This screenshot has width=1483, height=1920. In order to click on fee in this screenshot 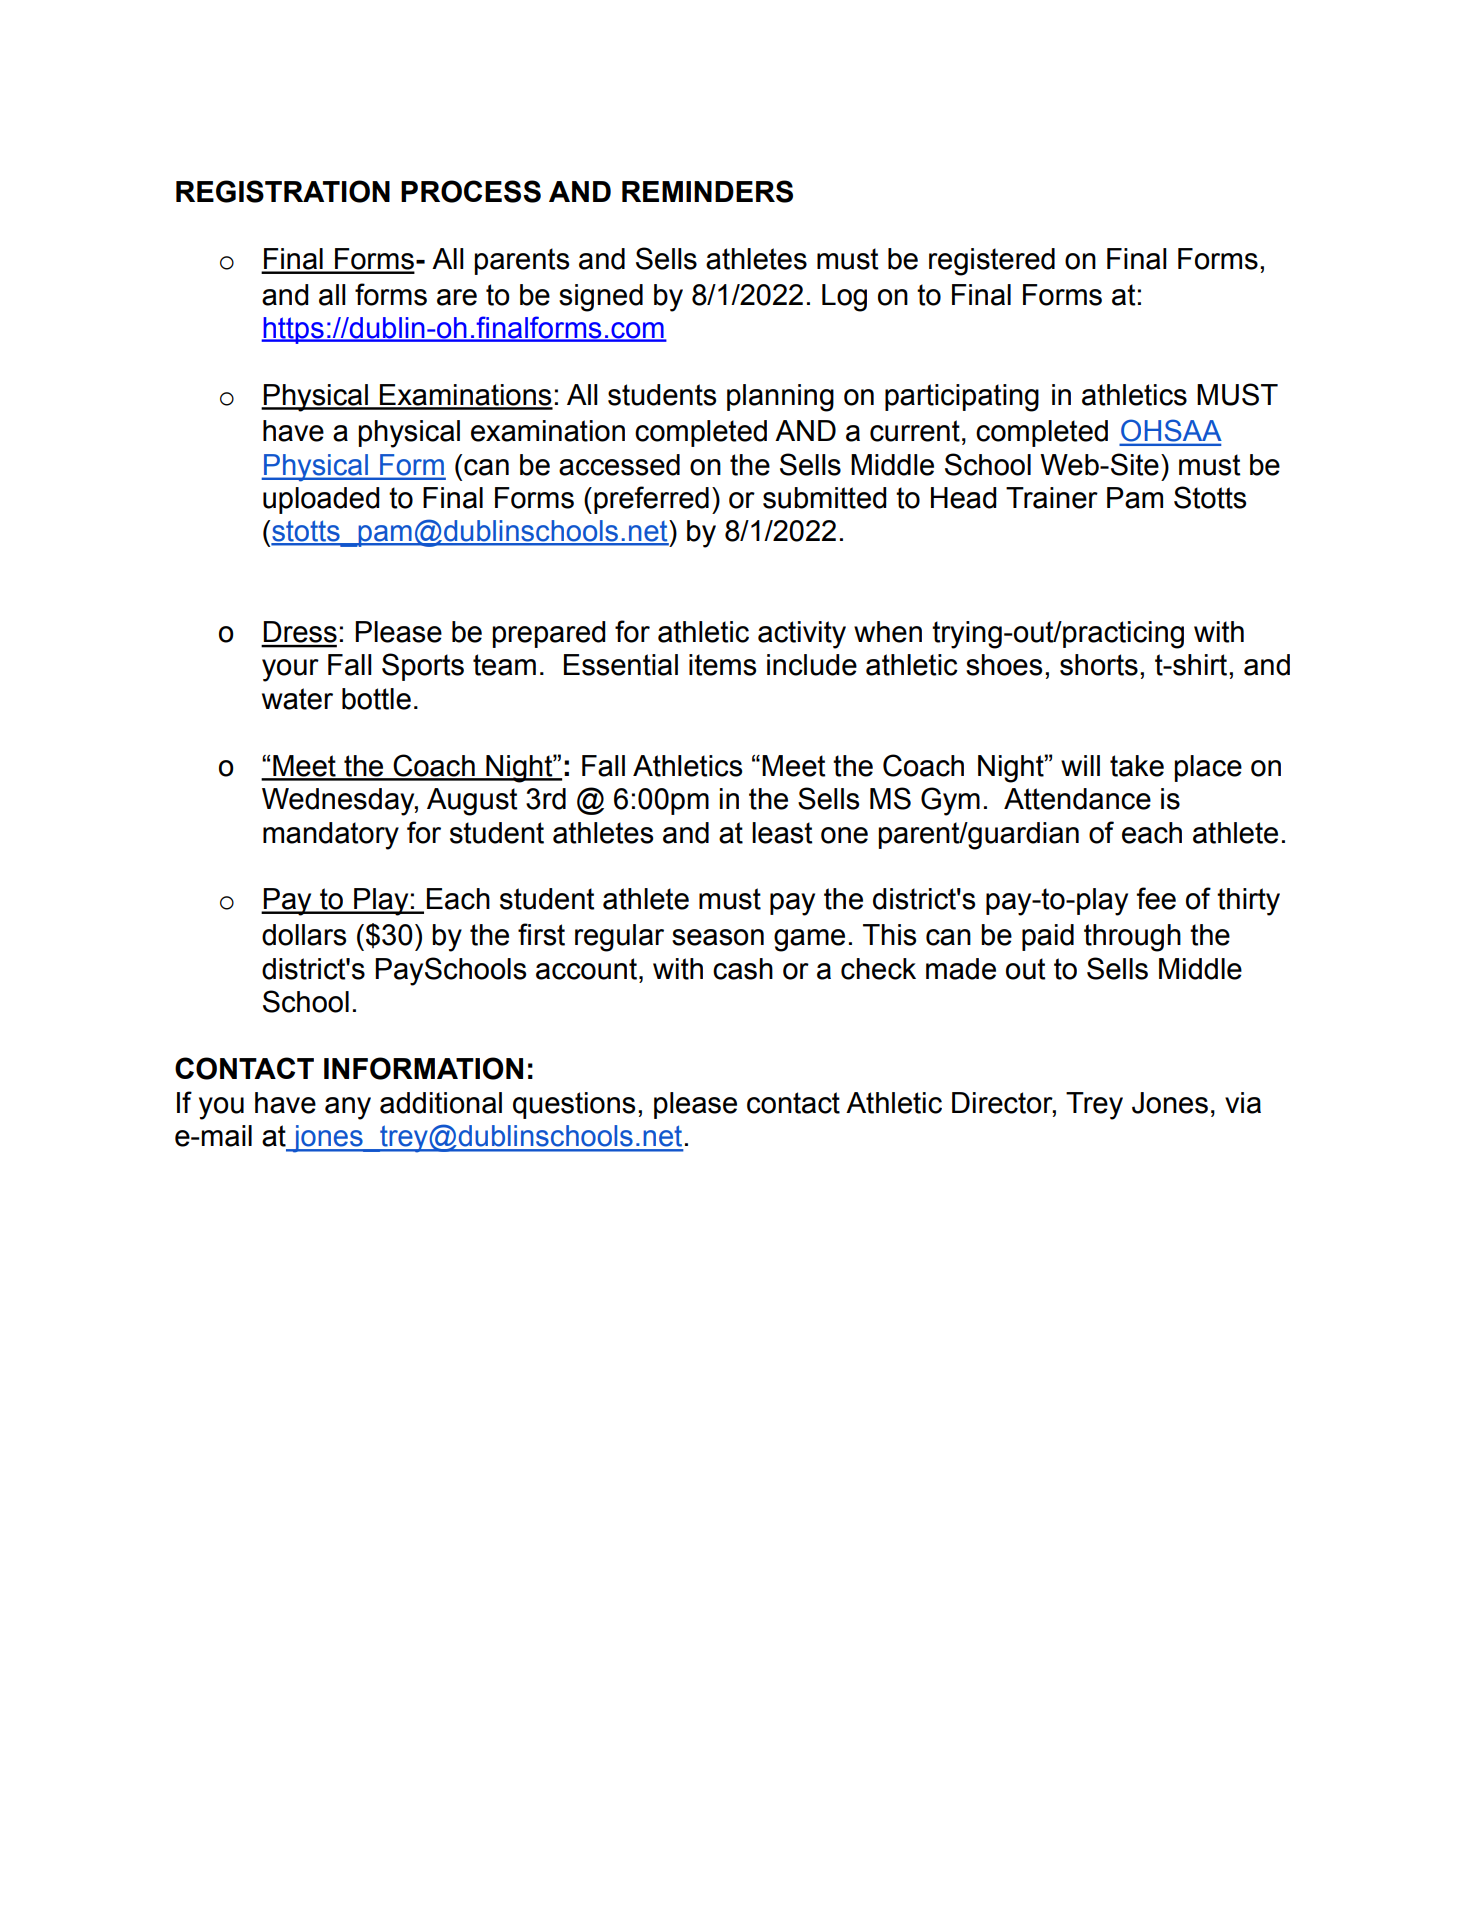, I will do `click(1156, 898)`.
